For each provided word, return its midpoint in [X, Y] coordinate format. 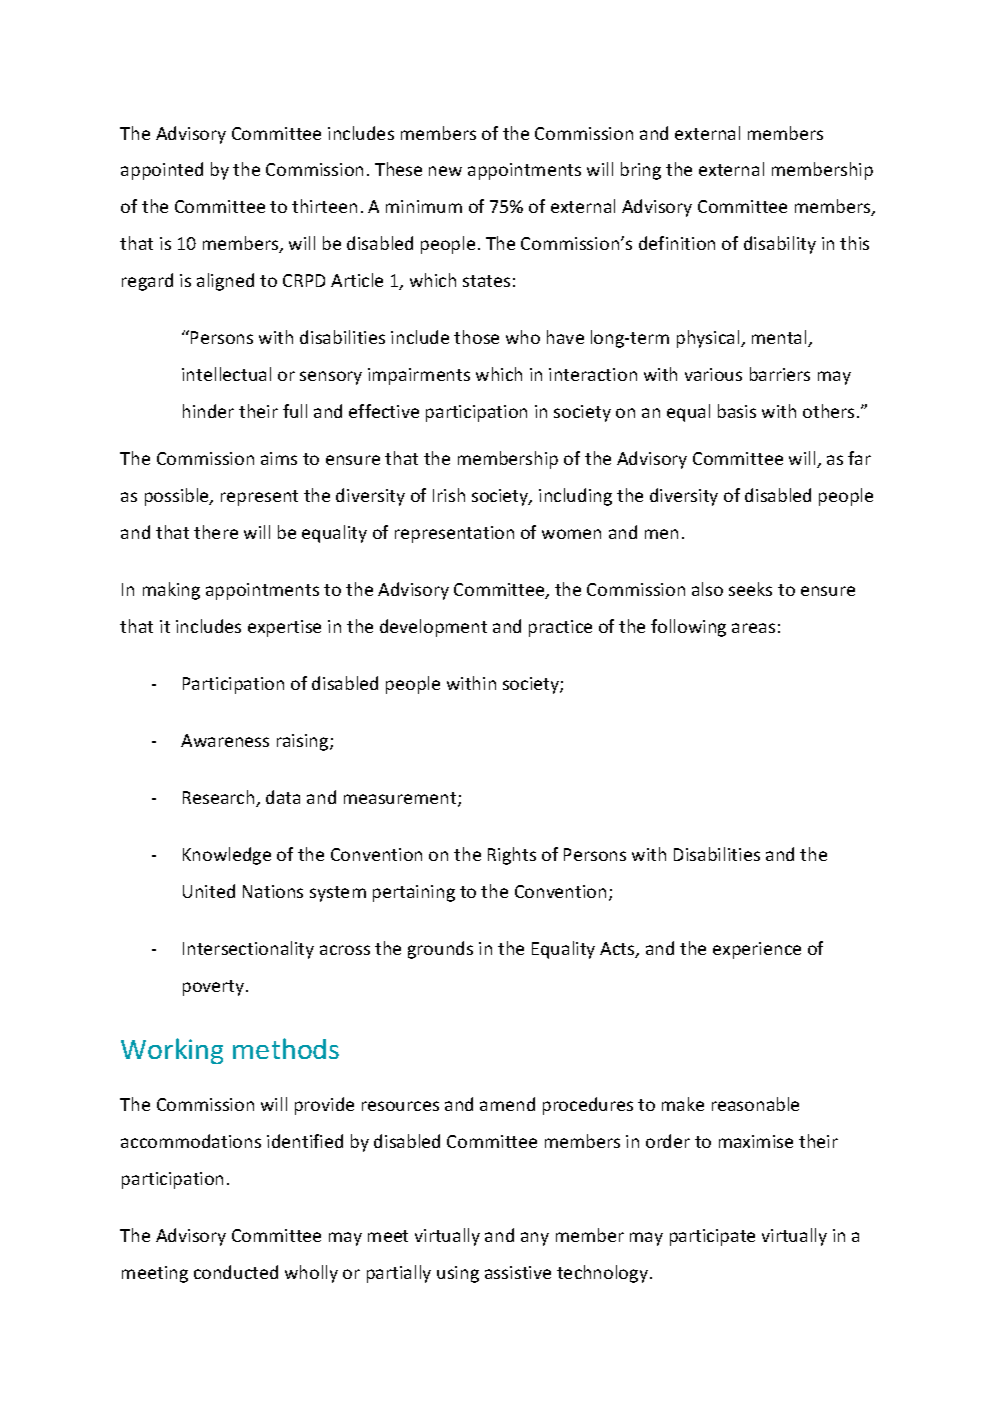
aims [279, 458]
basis [737, 411]
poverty [215, 988]
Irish [449, 495]
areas [753, 628]
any [535, 1239]
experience [757, 950]
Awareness [225, 740]
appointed [162, 171]
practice [560, 628]
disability [780, 245]
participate [712, 1237]
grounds [440, 950]
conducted [236, 1272]
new [445, 171]
